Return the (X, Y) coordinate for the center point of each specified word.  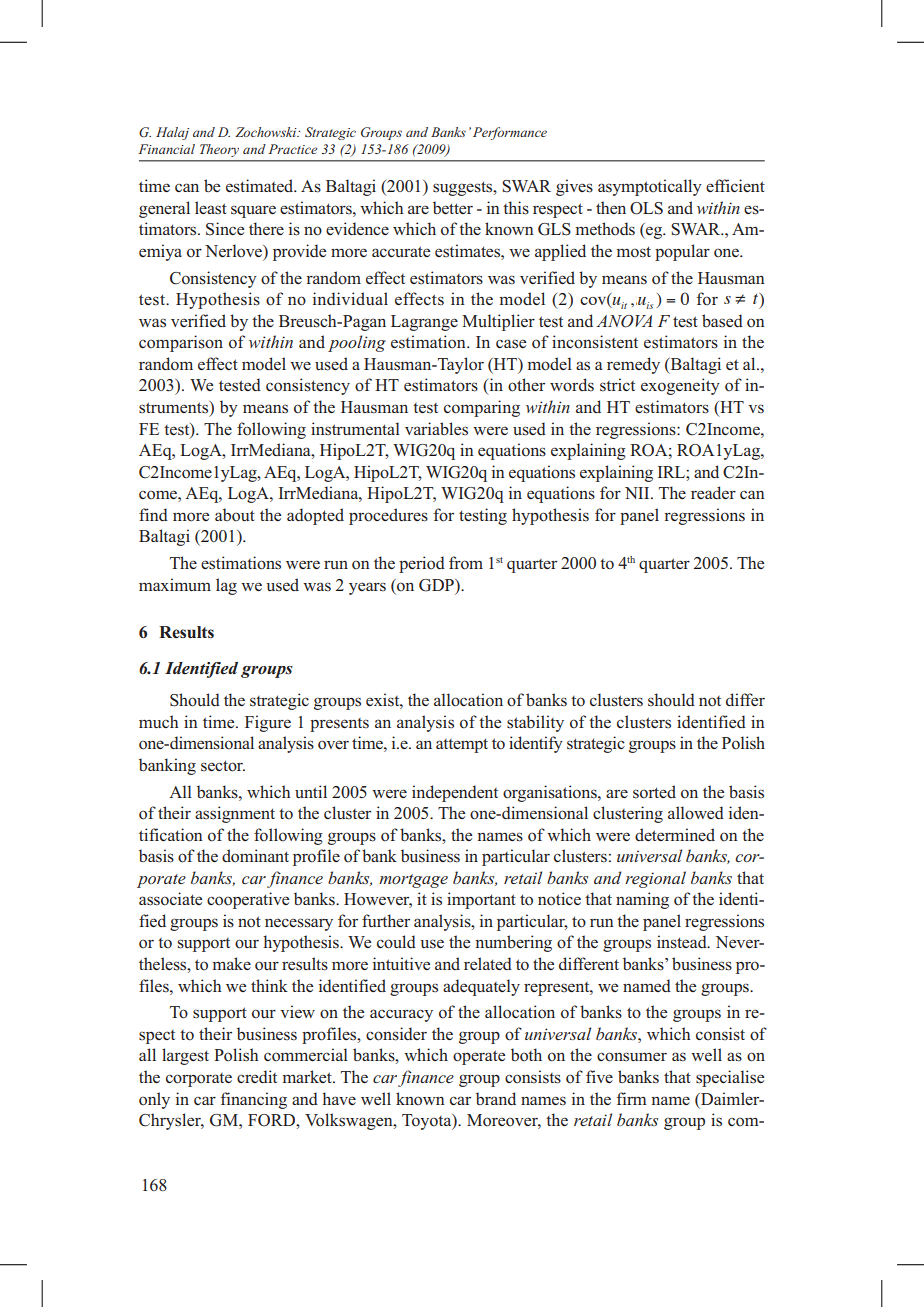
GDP (437, 585)
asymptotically (650, 187)
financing (254, 1100)
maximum (175, 584)
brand (496, 1098)
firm (632, 1098)
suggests (464, 188)
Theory (219, 150)
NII (638, 493)
